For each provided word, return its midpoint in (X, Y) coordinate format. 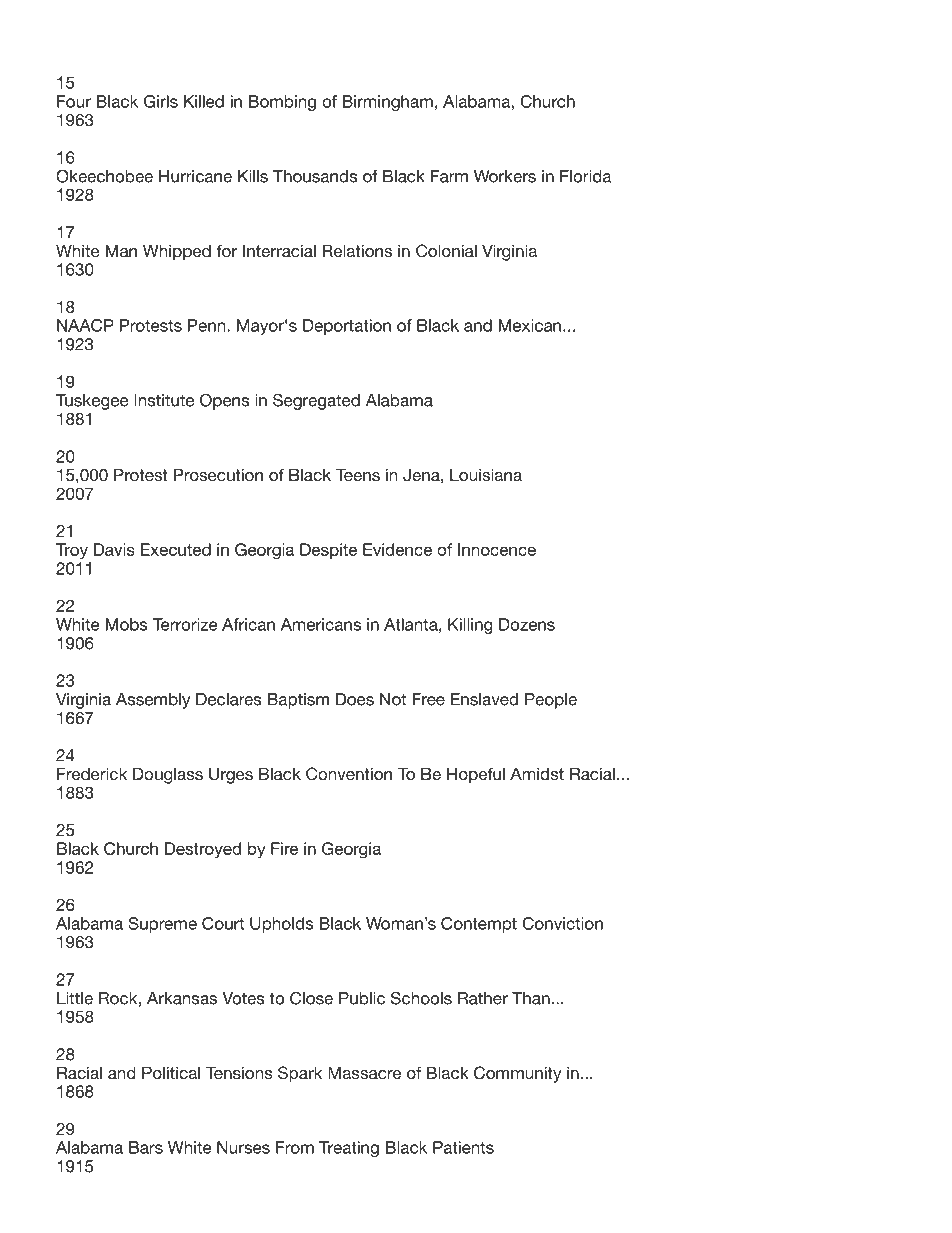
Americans (321, 624)
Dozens (527, 624)
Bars (146, 1147)
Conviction (562, 923)
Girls (161, 101)
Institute (164, 400)
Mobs (127, 624)
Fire (284, 848)
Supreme (162, 925)
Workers (505, 176)
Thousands (315, 176)
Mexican (530, 325)
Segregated (316, 401)
